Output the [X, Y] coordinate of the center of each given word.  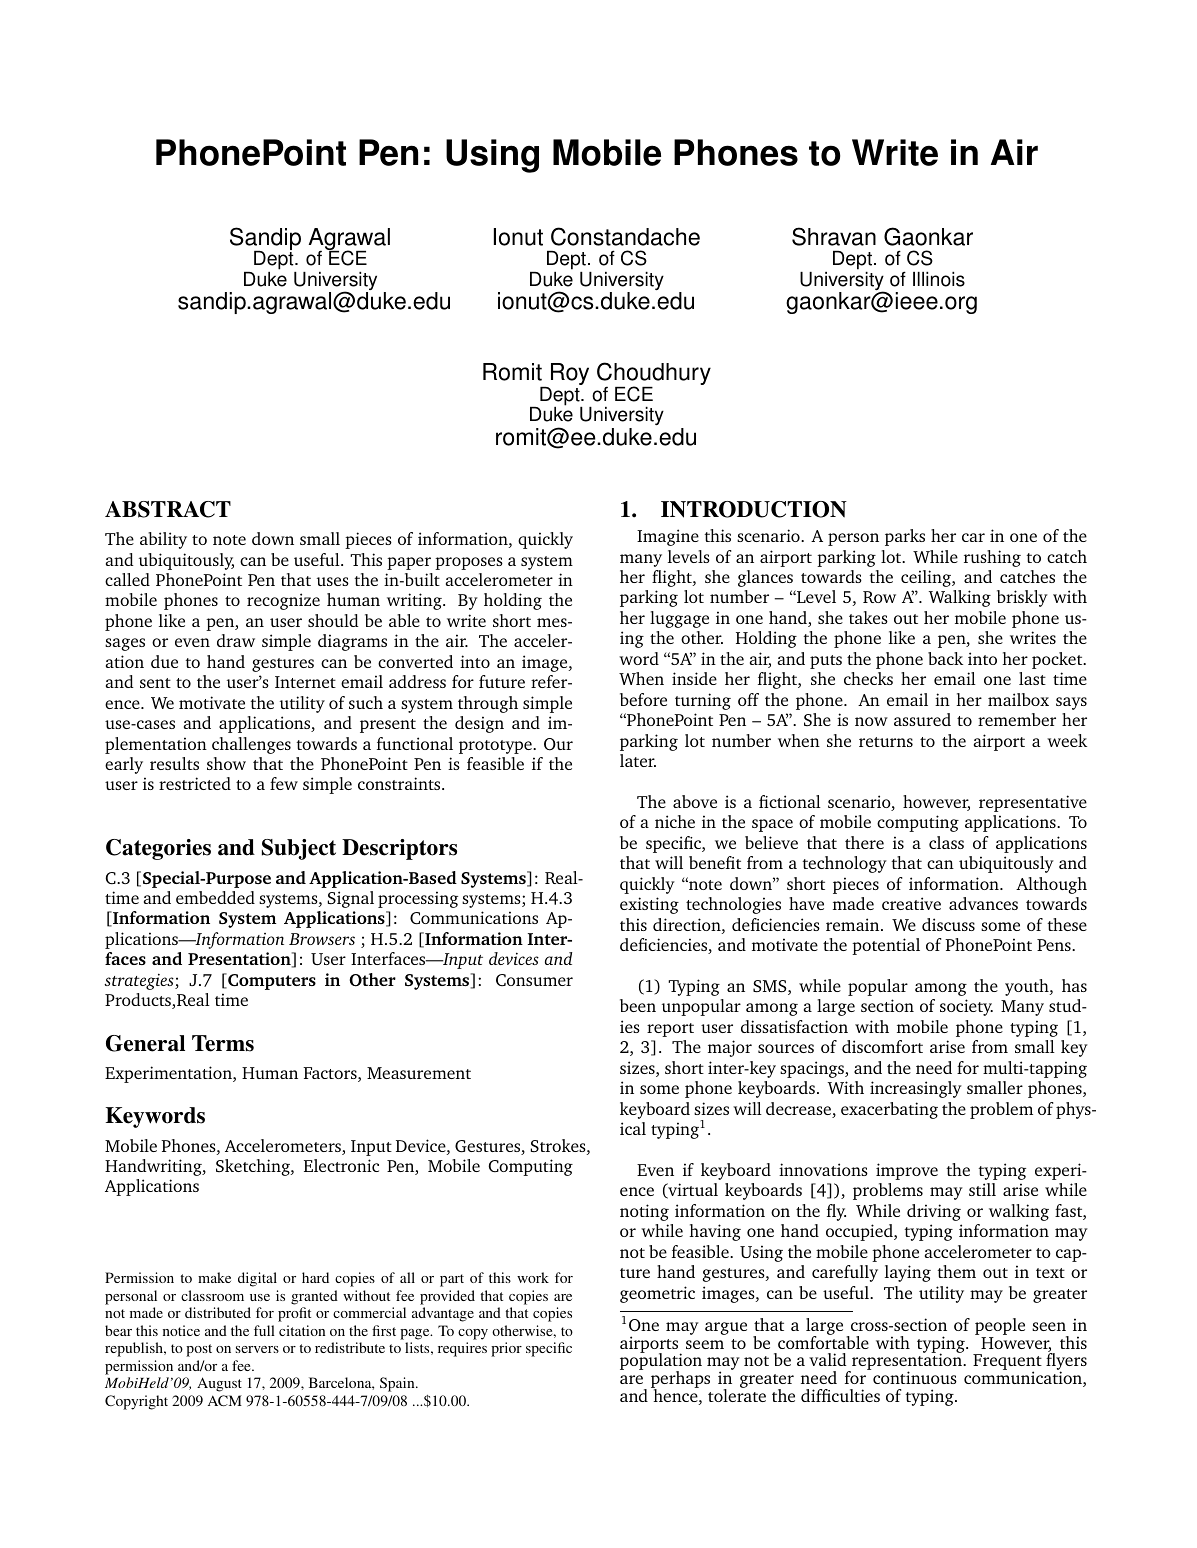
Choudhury [654, 375]
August [219, 1384]
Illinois [939, 279]
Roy [570, 374]
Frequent [1007, 1363]
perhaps [680, 1381]
